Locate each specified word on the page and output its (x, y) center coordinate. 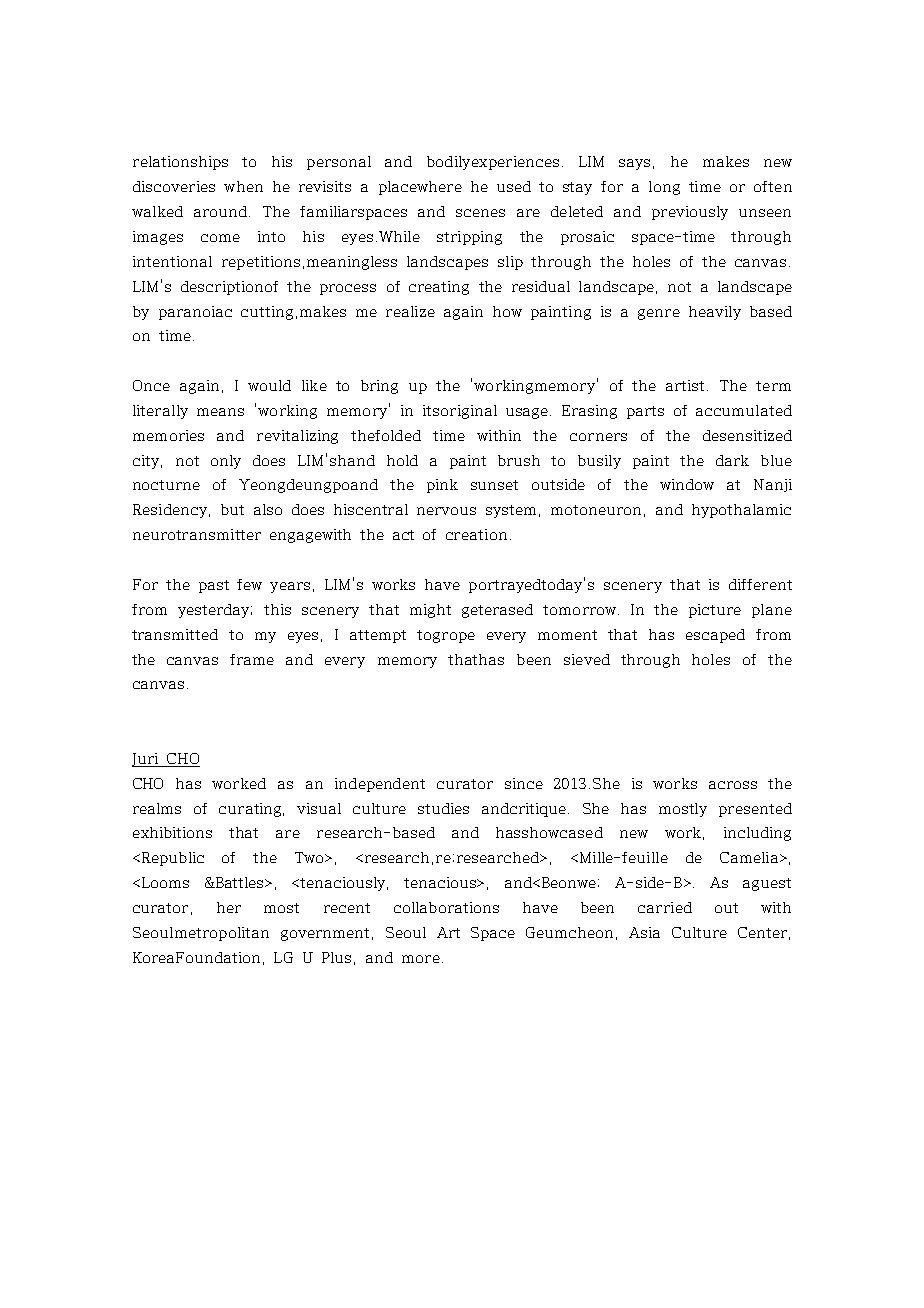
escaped (715, 636)
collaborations (446, 907)
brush (519, 460)
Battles (240, 882)
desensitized (747, 435)
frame (252, 659)
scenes (480, 213)
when (243, 186)
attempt (378, 636)
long (664, 188)
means (220, 412)
